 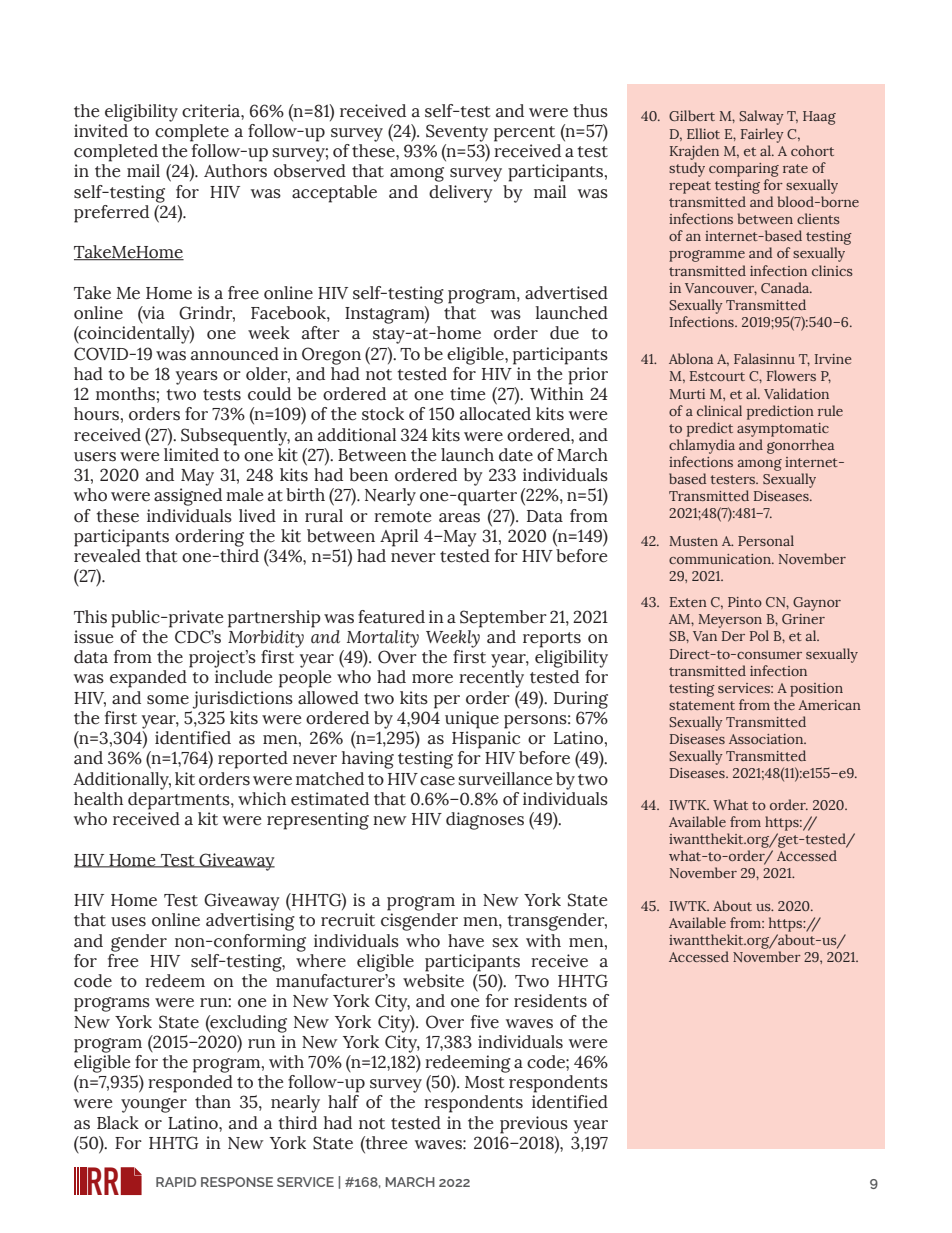 I want to click on announced, so click(x=235, y=354).
